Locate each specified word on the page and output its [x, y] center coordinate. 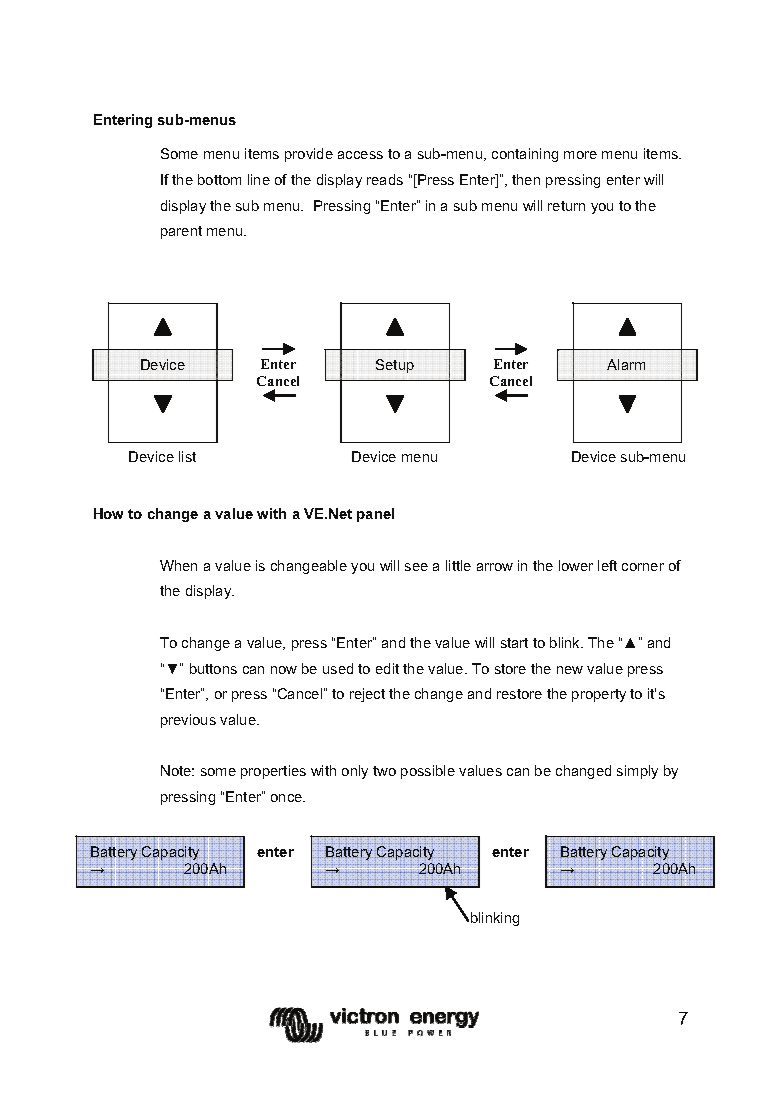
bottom [219, 179]
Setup [395, 366]
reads [385, 179]
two [384, 771]
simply [637, 772]
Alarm [626, 364]
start [514, 643]
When [178, 565]
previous [188, 721]
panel [375, 515]
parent [181, 232]
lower [576, 565]
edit [387, 668]
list [187, 456]
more [580, 155]
